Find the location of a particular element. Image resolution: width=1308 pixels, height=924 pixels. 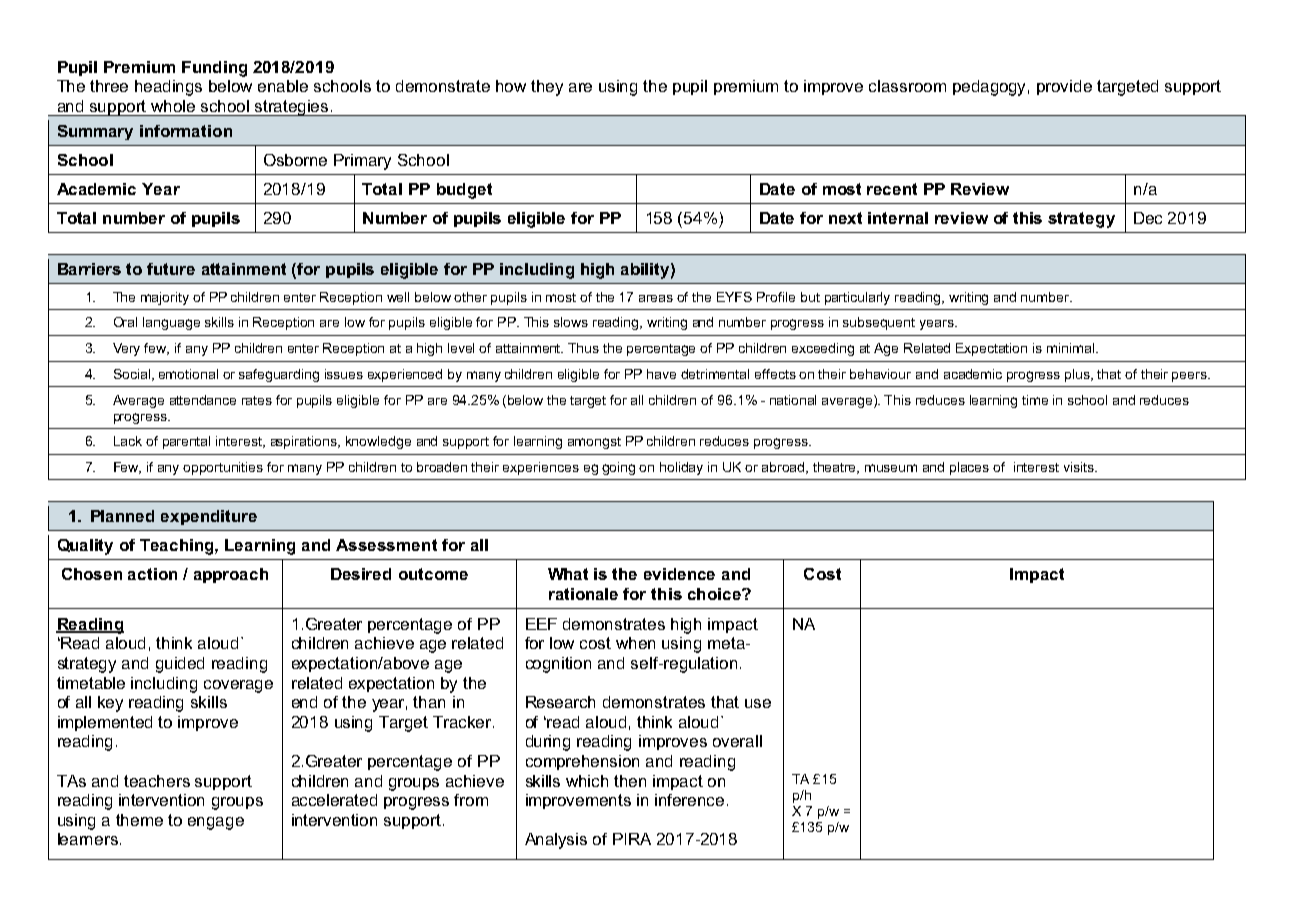

provide is located at coordinates (1064, 87).
